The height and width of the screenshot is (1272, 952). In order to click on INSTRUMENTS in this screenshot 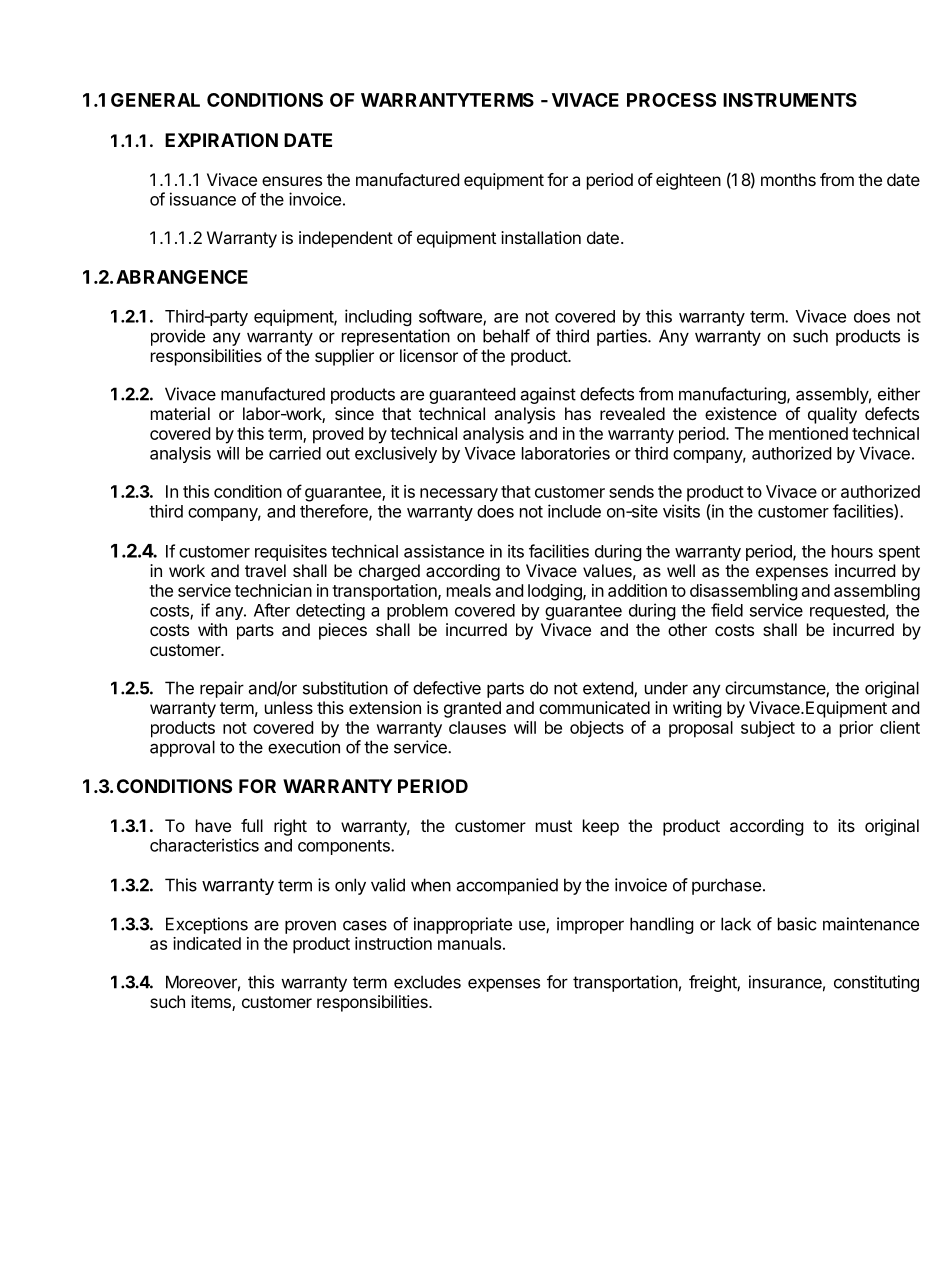, I will do `click(790, 100)`.
